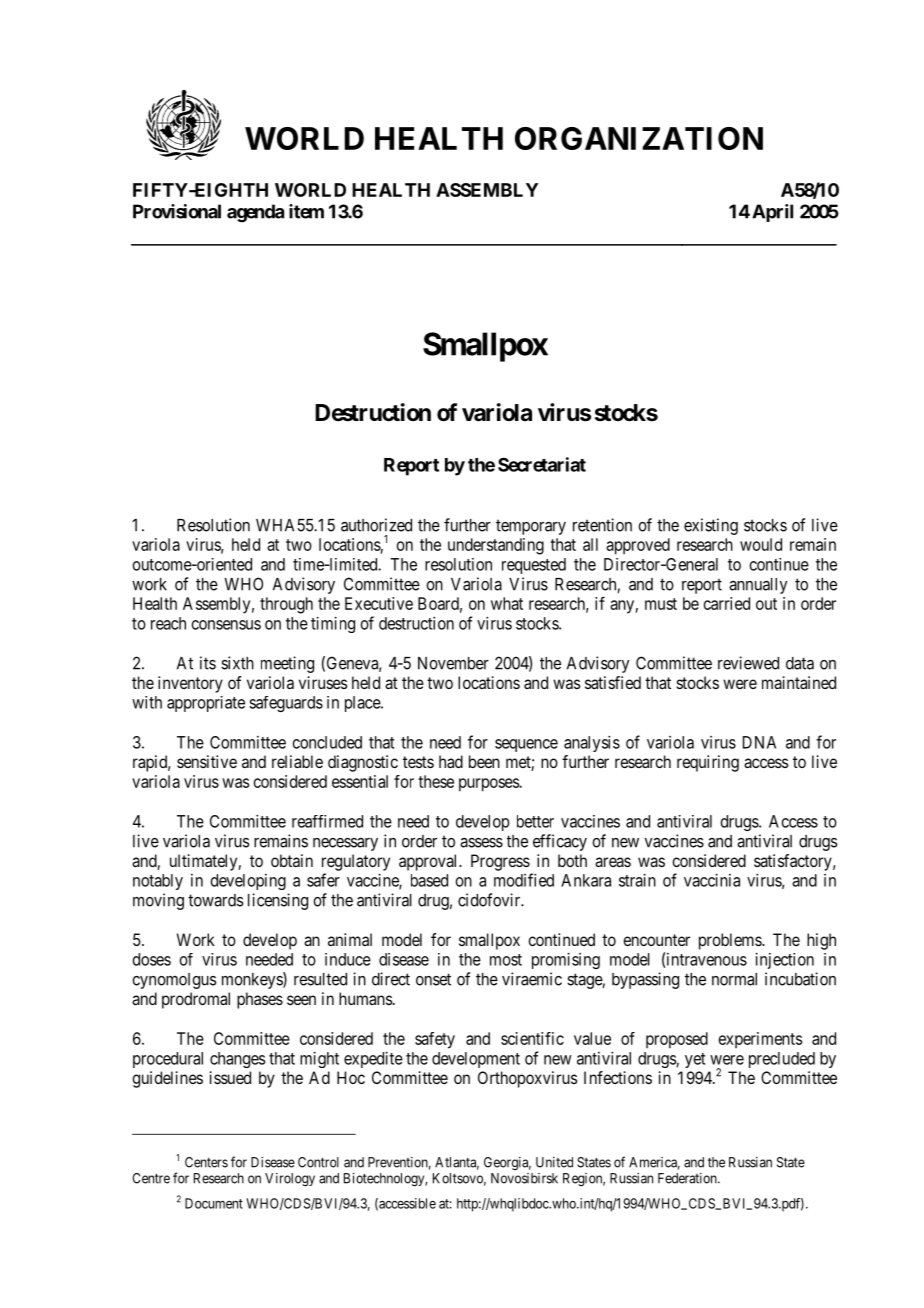 The width and height of the document is (924, 1308). Describe the element at coordinates (772, 213) in the document. I see `April` at that location.
